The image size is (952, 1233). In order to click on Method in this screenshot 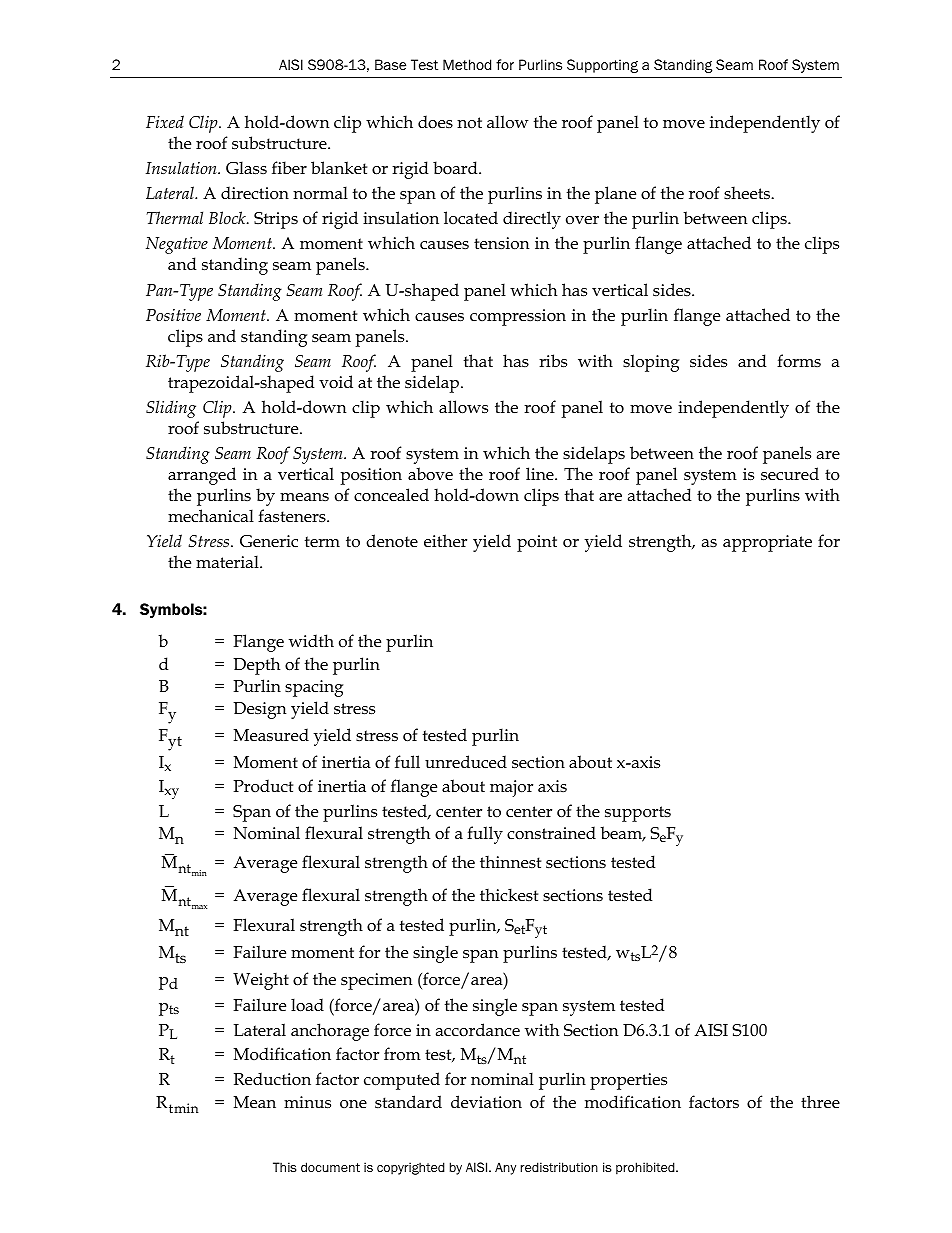, I will do `click(467, 65)`.
